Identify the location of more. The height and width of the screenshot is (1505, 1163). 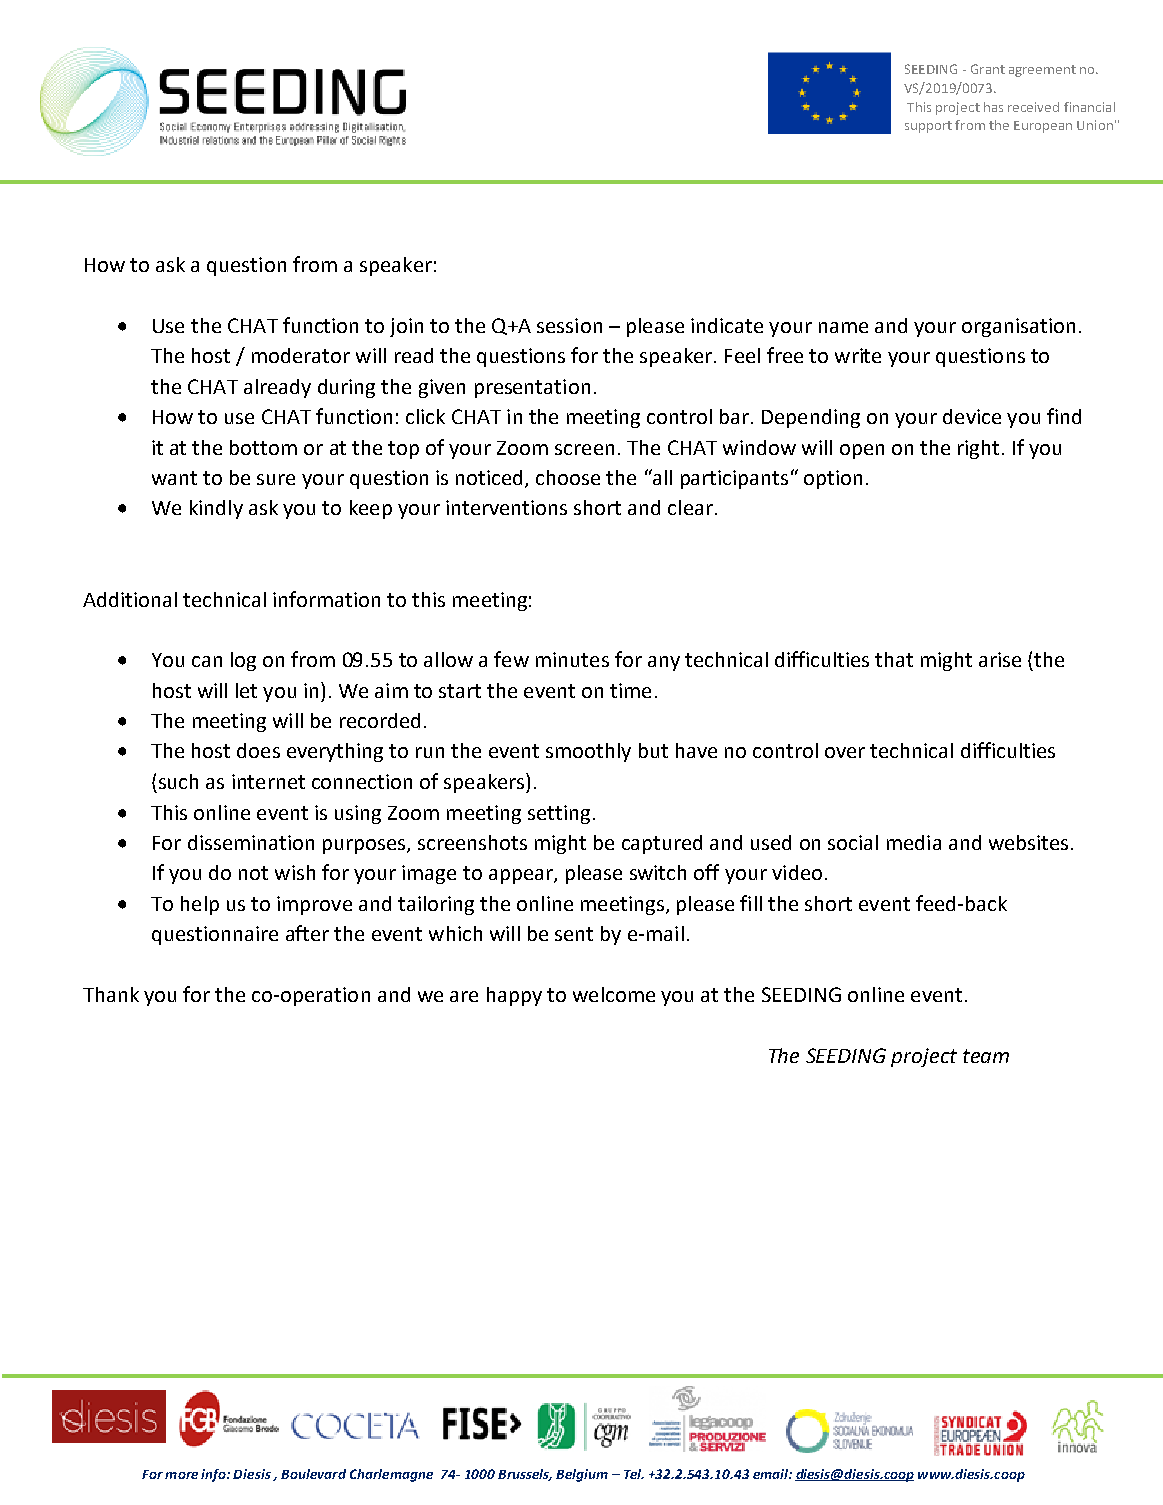
(181, 1475).
